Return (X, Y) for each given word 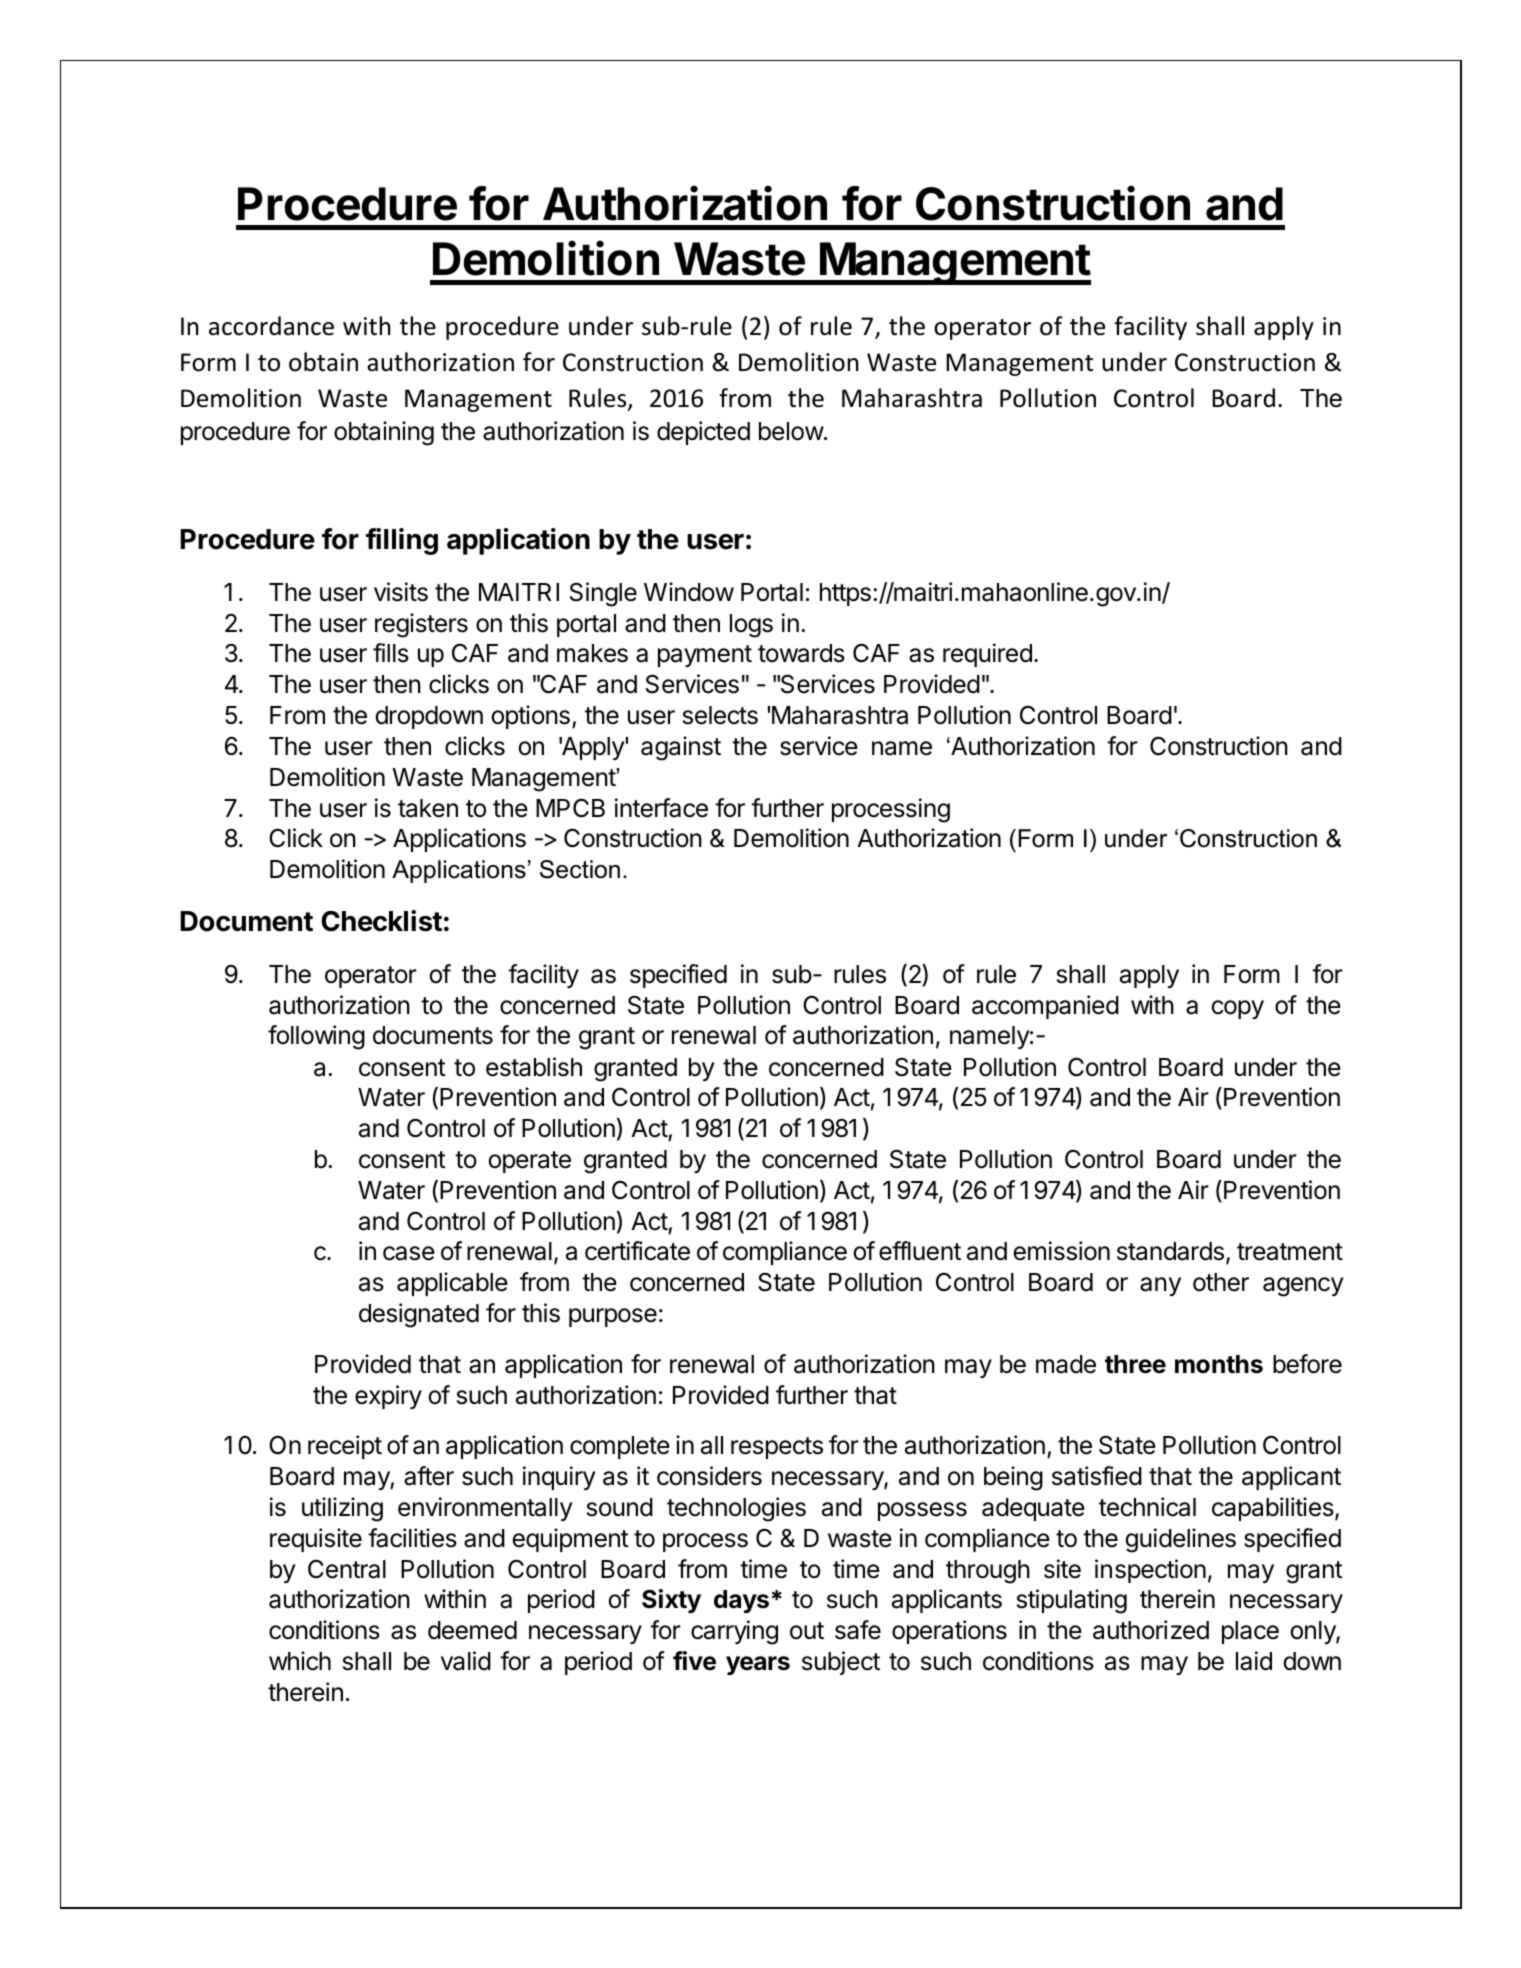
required (987, 655)
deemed (472, 1630)
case (409, 1253)
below (791, 431)
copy (1237, 1009)
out (807, 1631)
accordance (271, 326)
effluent (920, 1251)
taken (428, 808)
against (681, 748)
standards (1170, 1251)
